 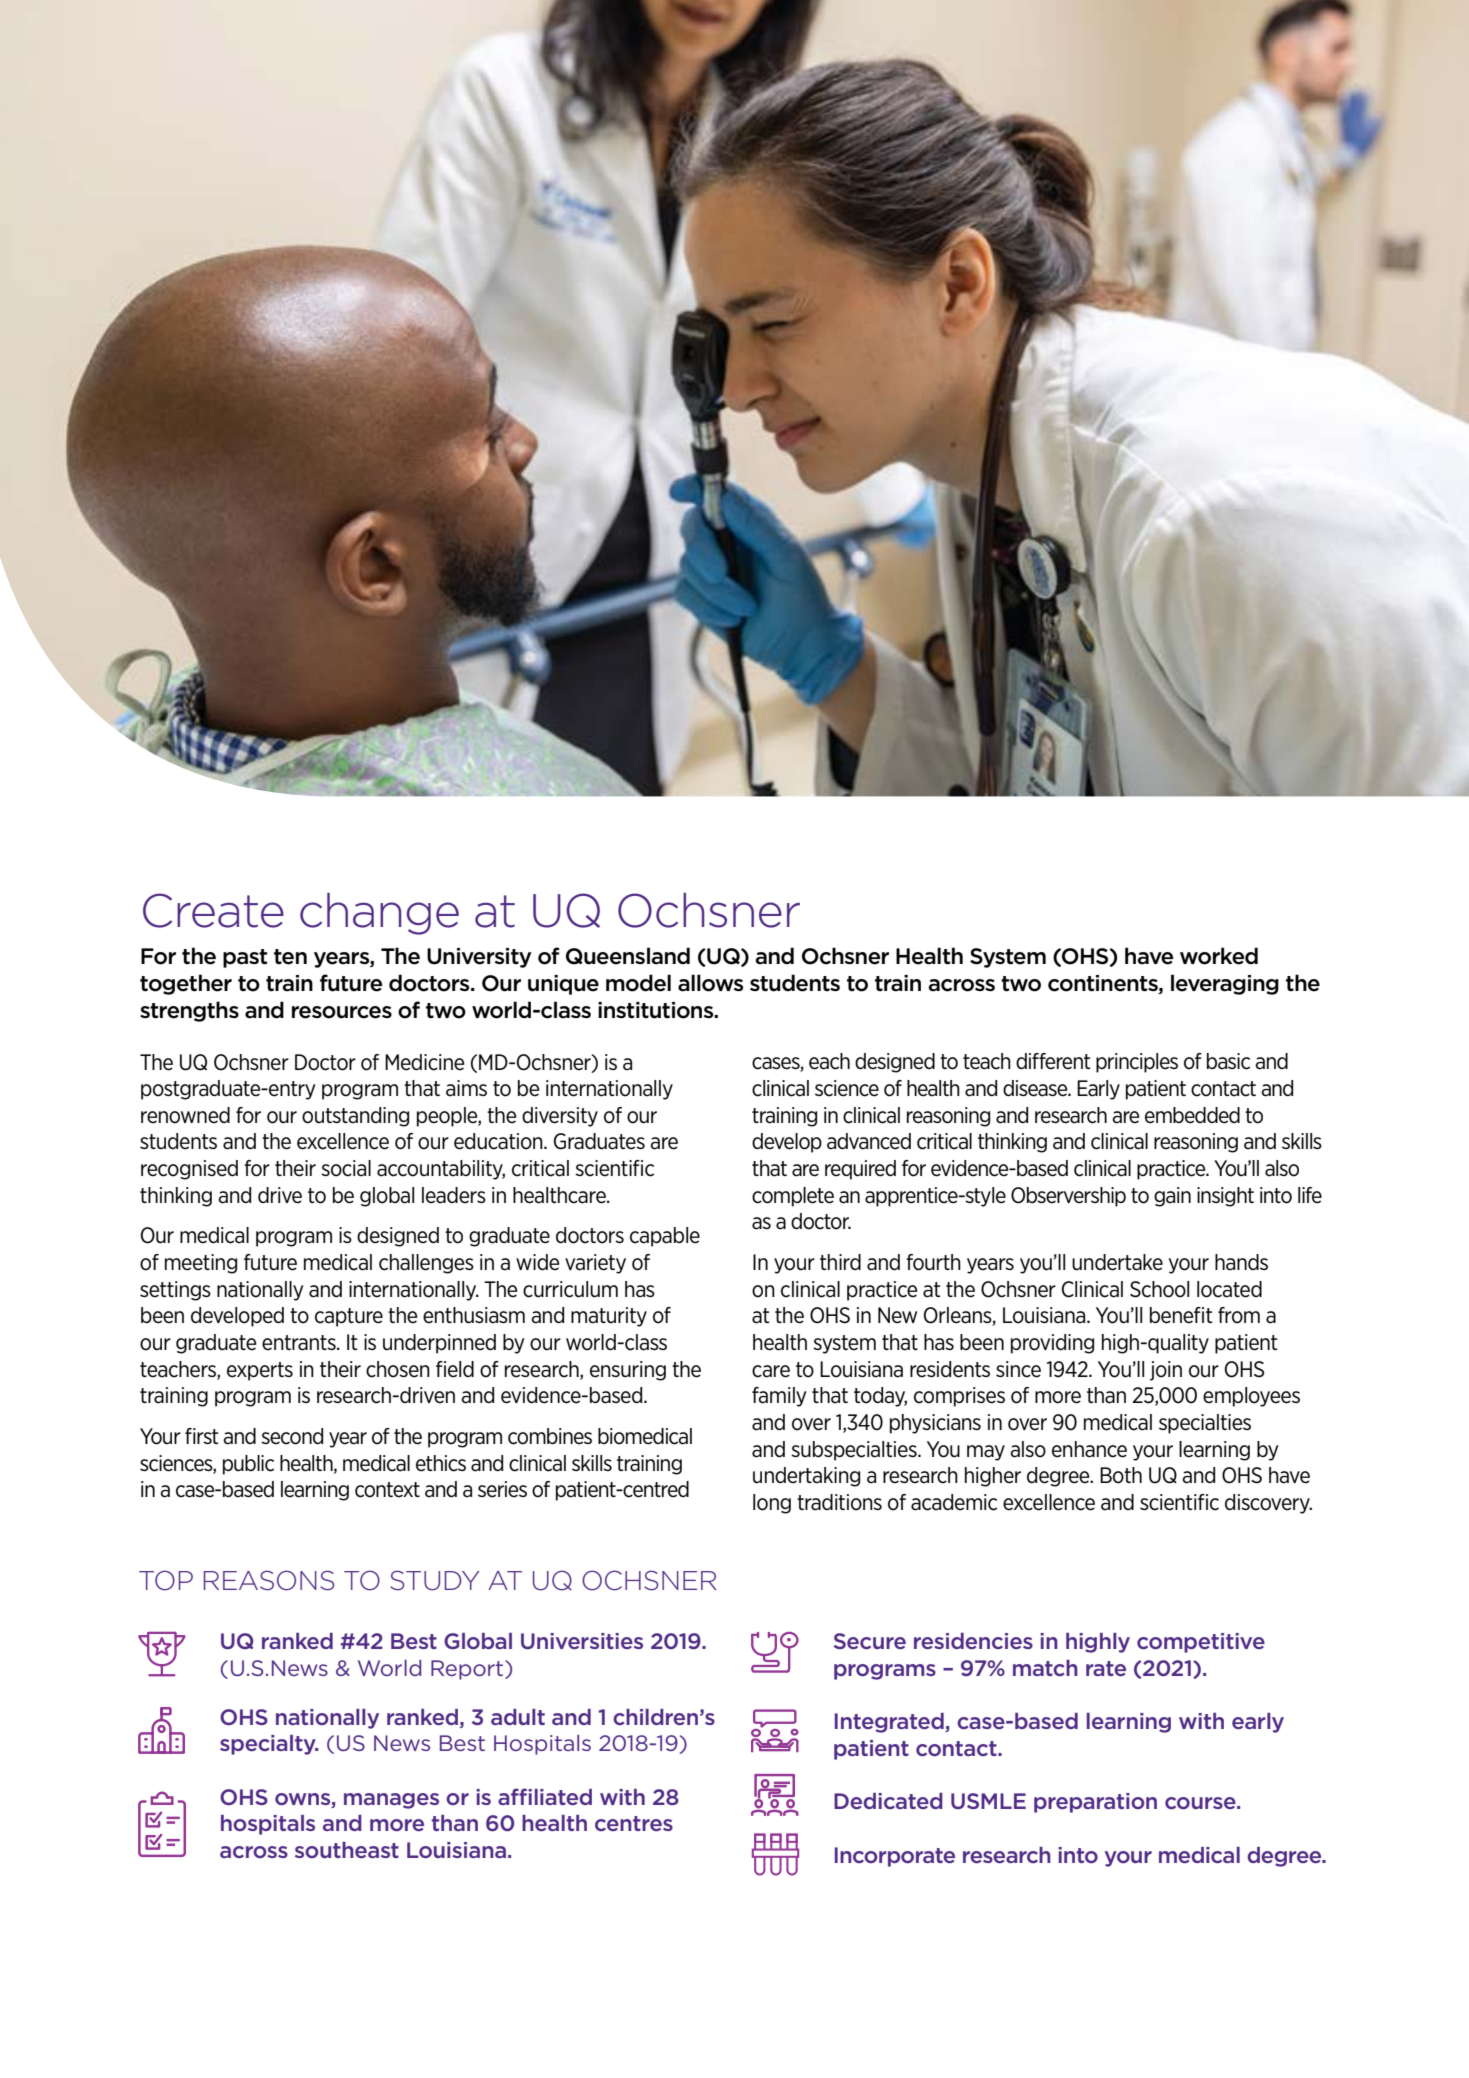 What do you see at coordinates (710, 983) in the image?
I see `allows` at bounding box center [710, 983].
